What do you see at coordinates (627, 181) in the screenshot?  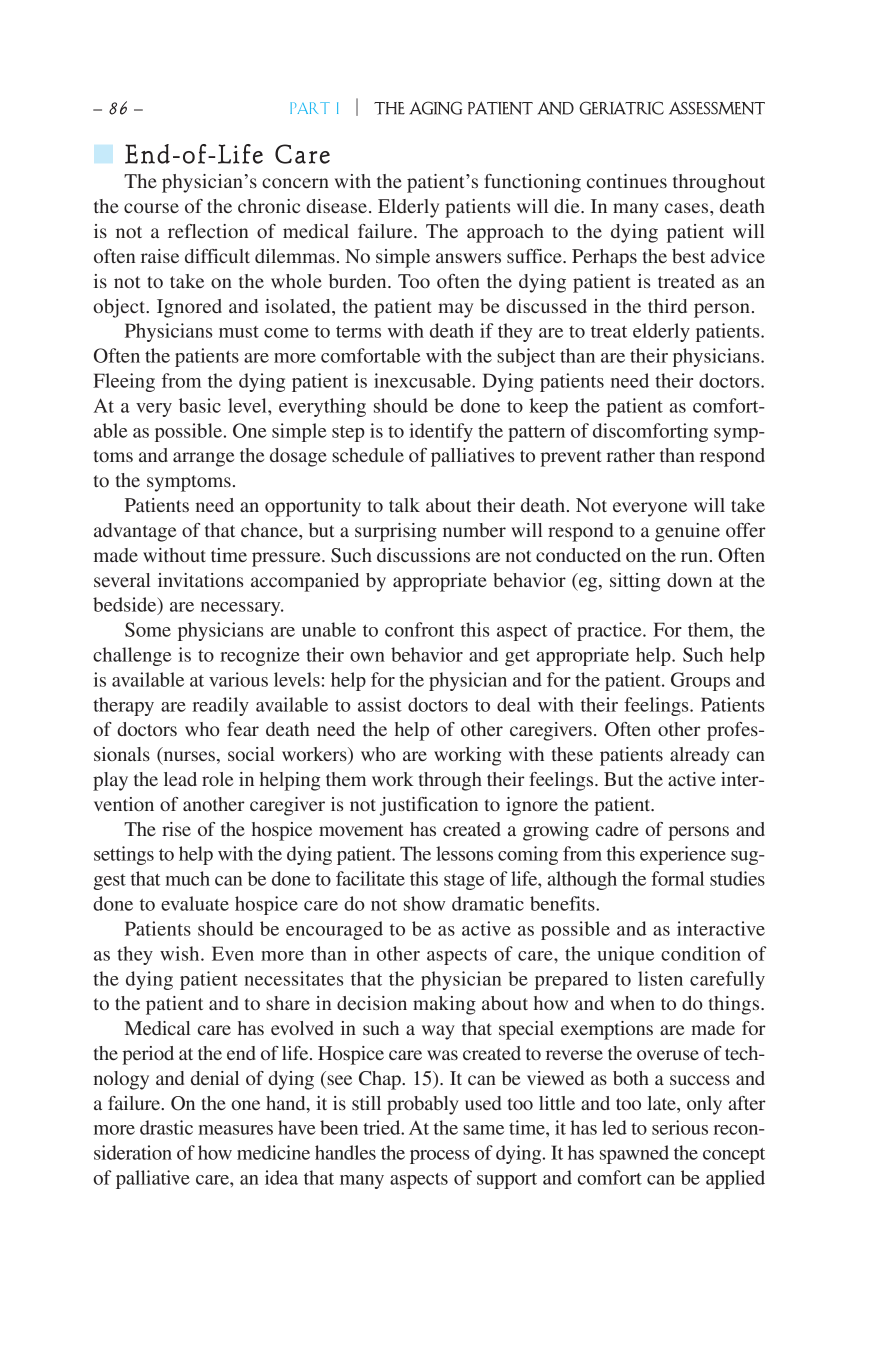 I see `continues` at bounding box center [627, 181].
